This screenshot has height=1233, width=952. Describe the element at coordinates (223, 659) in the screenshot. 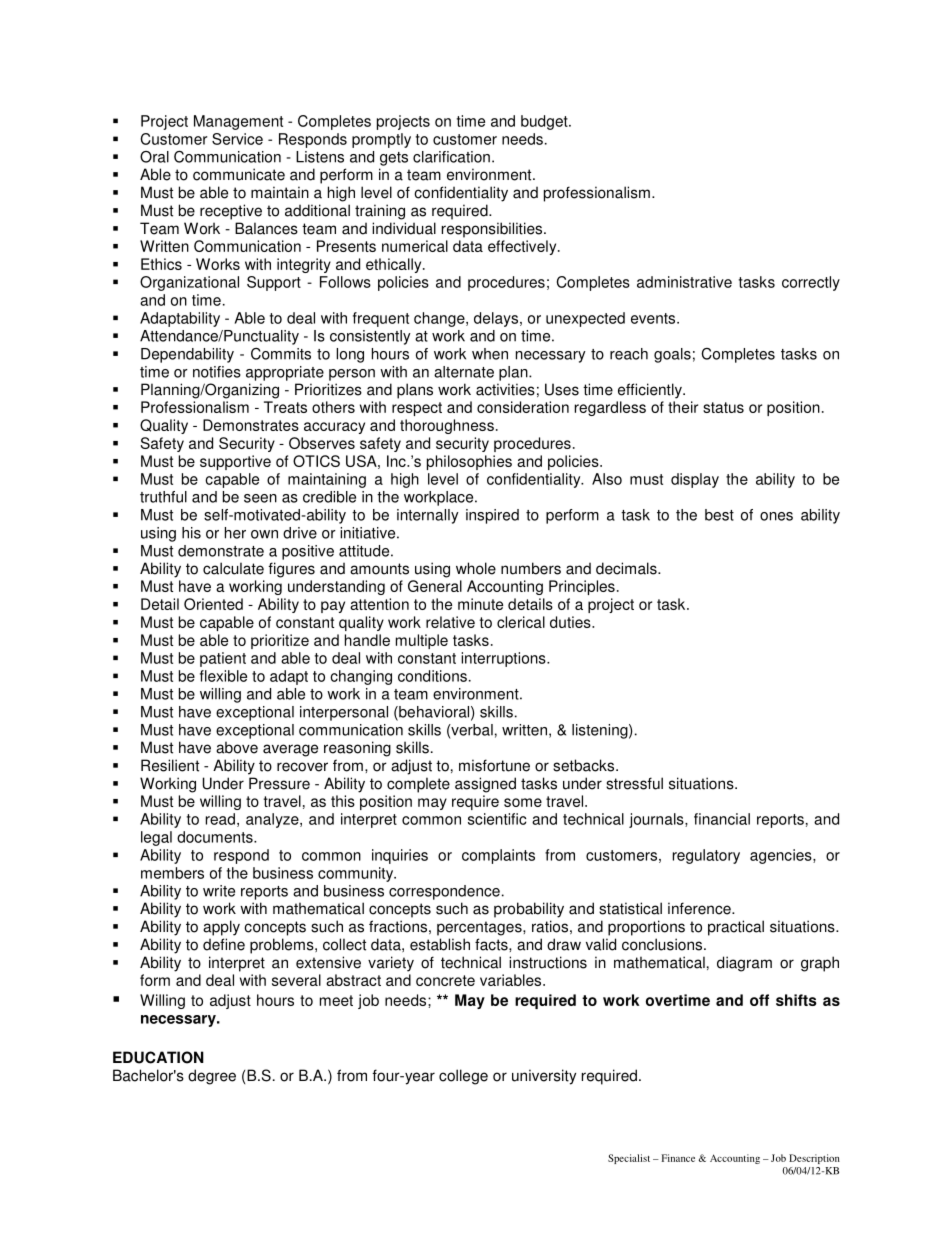

I see `patient` at that location.
